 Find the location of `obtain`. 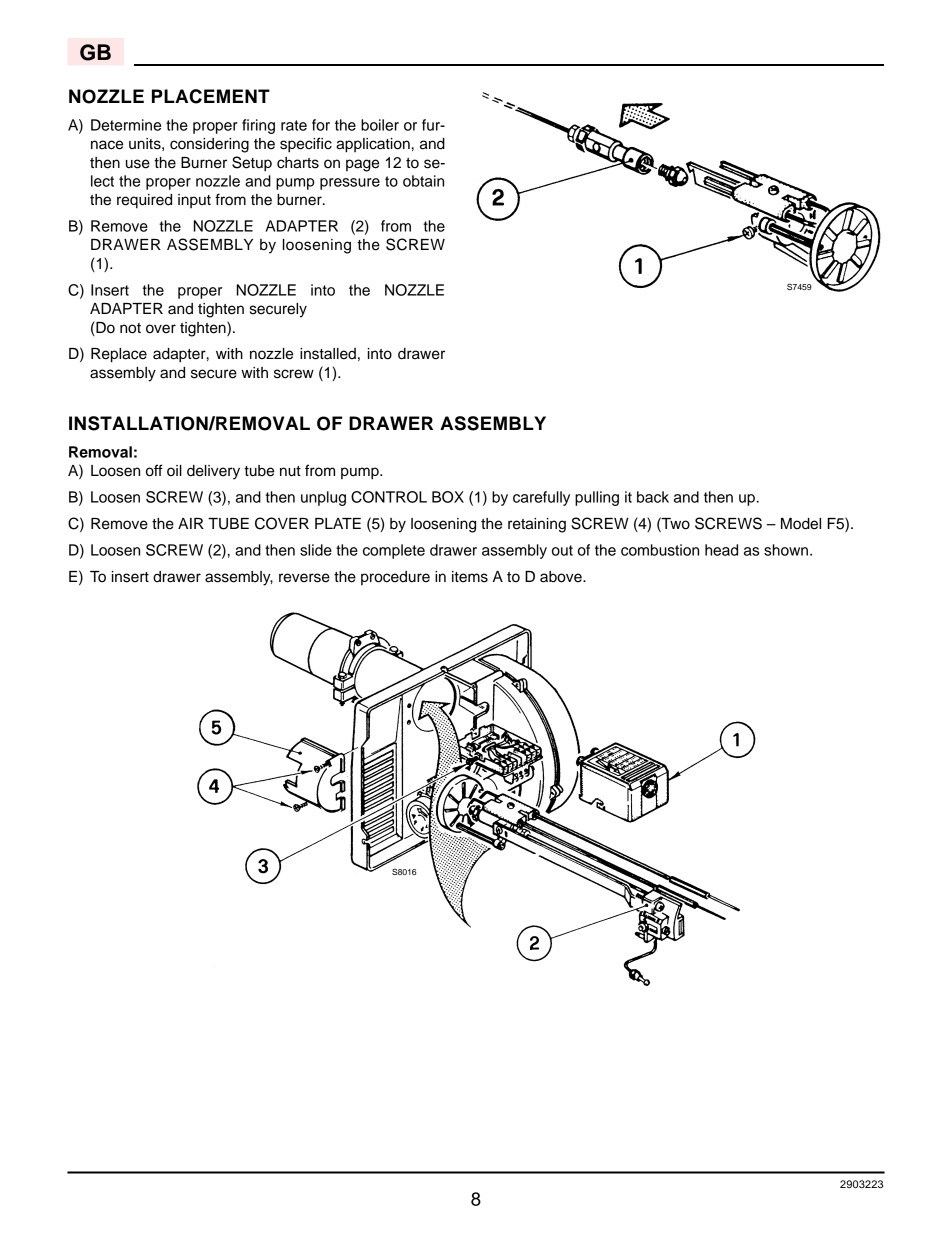

obtain is located at coordinates (423, 181).
